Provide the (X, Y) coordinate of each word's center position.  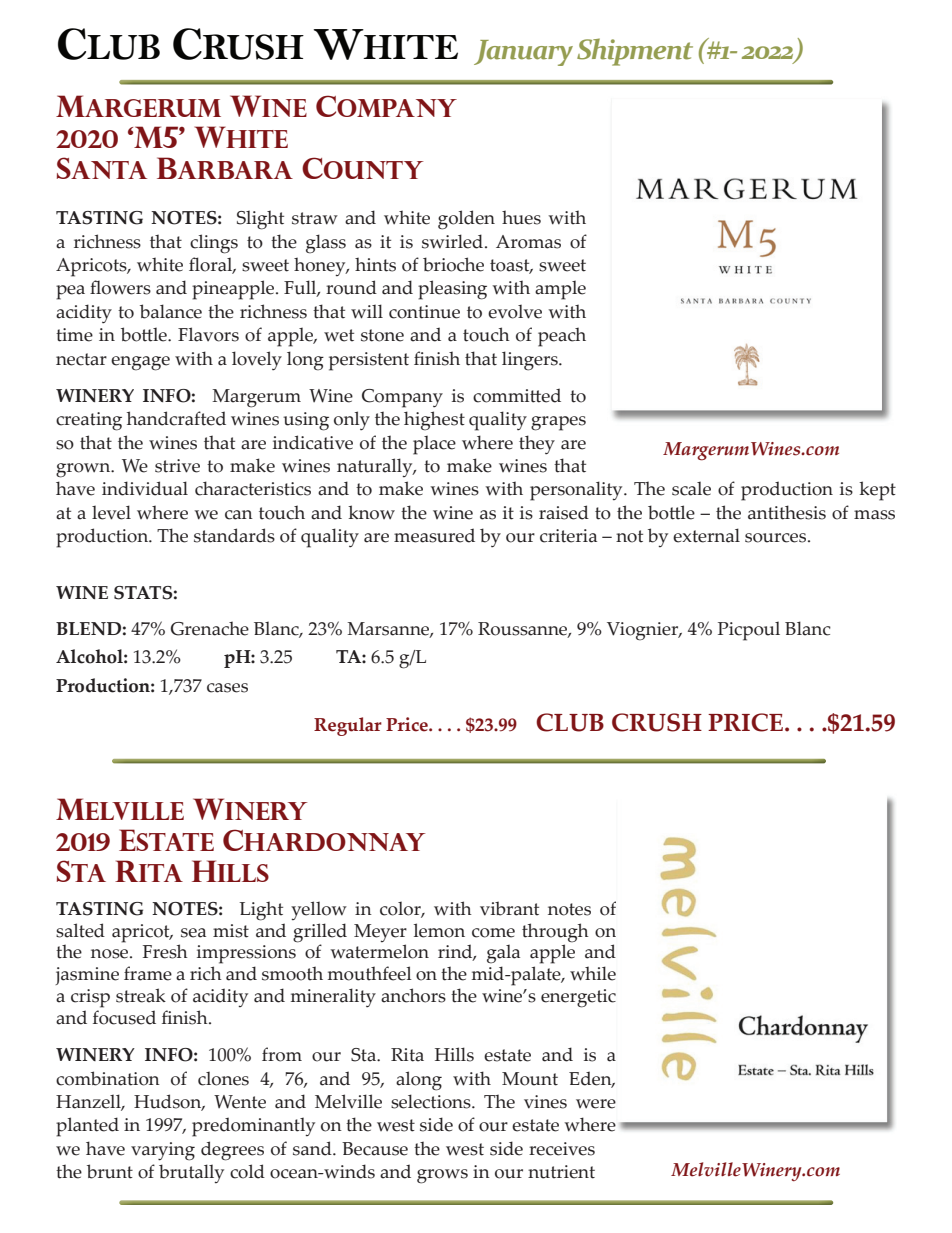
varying (163, 1151)
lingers (531, 361)
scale (691, 488)
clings (214, 244)
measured (434, 535)
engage (140, 363)
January (523, 53)
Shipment (635, 52)
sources (777, 538)
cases (227, 688)
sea (193, 933)
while (593, 973)
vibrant (509, 908)
